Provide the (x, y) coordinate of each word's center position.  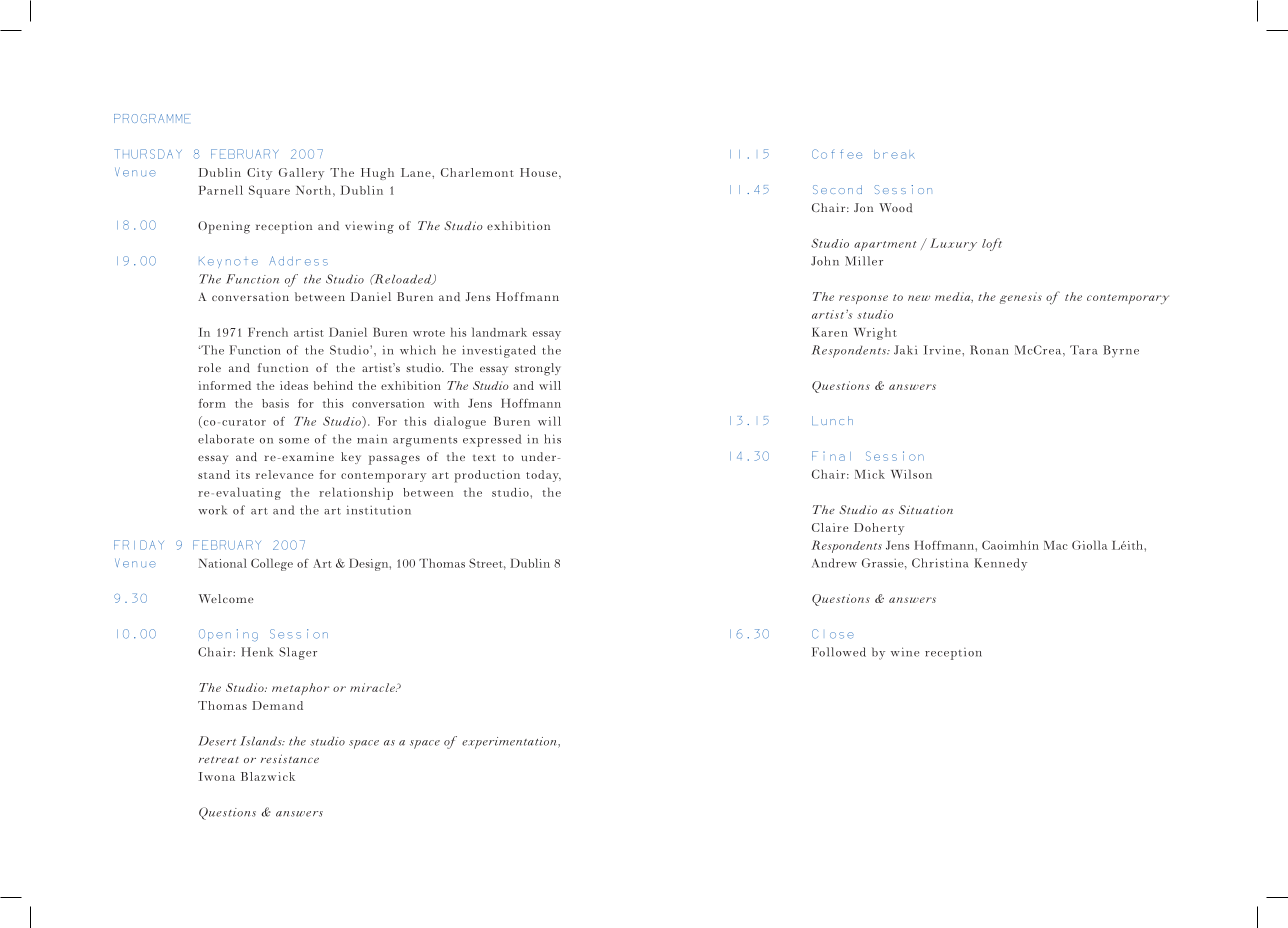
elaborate (226, 439)
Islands (262, 741)
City (259, 174)
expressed (492, 440)
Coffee (837, 154)
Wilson (911, 474)
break (894, 154)
